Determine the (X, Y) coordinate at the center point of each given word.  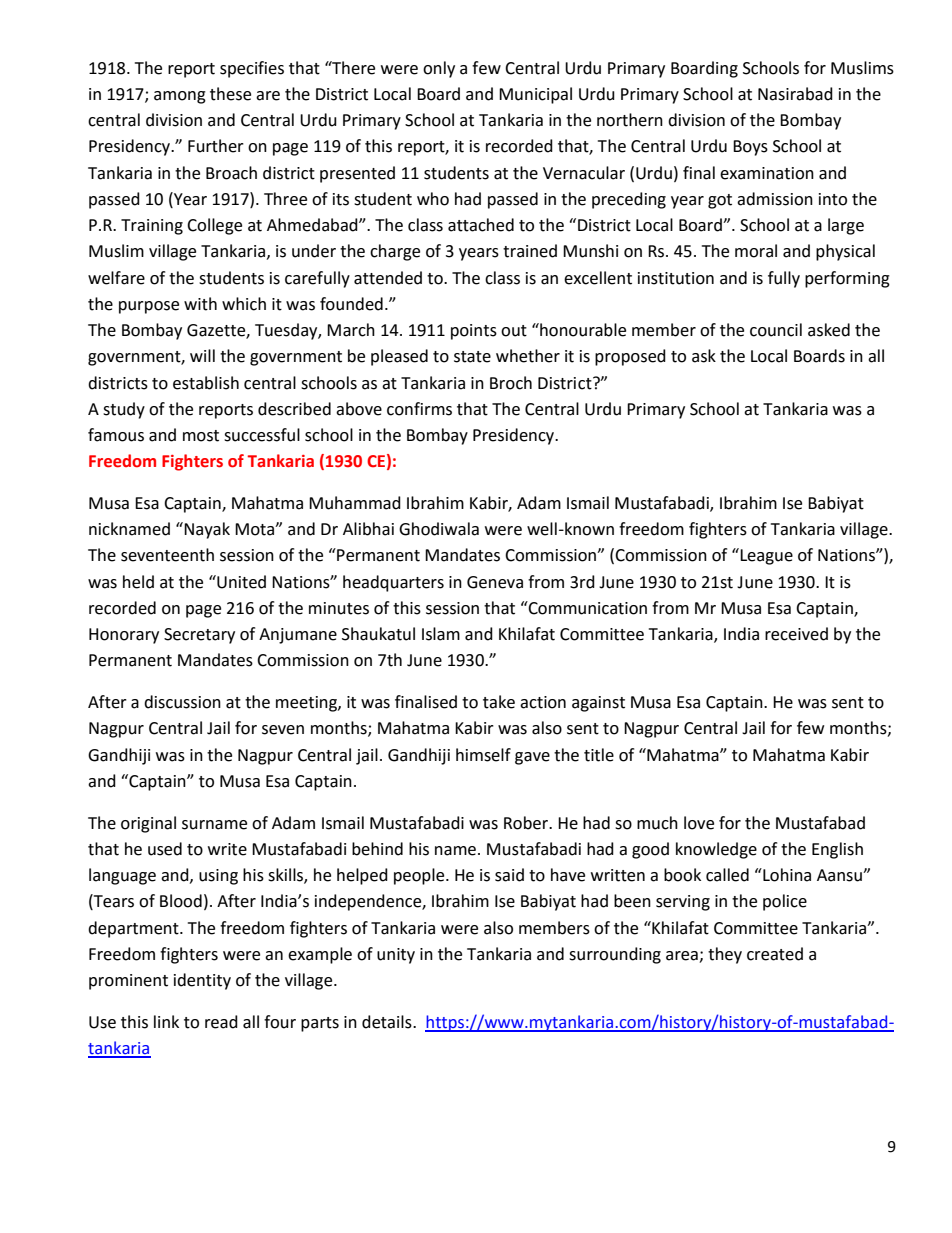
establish (206, 383)
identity (202, 981)
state (472, 357)
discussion (182, 702)
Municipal (535, 95)
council (776, 330)
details (388, 1022)
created (775, 954)
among (180, 97)
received (796, 634)
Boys (750, 148)
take (499, 702)
